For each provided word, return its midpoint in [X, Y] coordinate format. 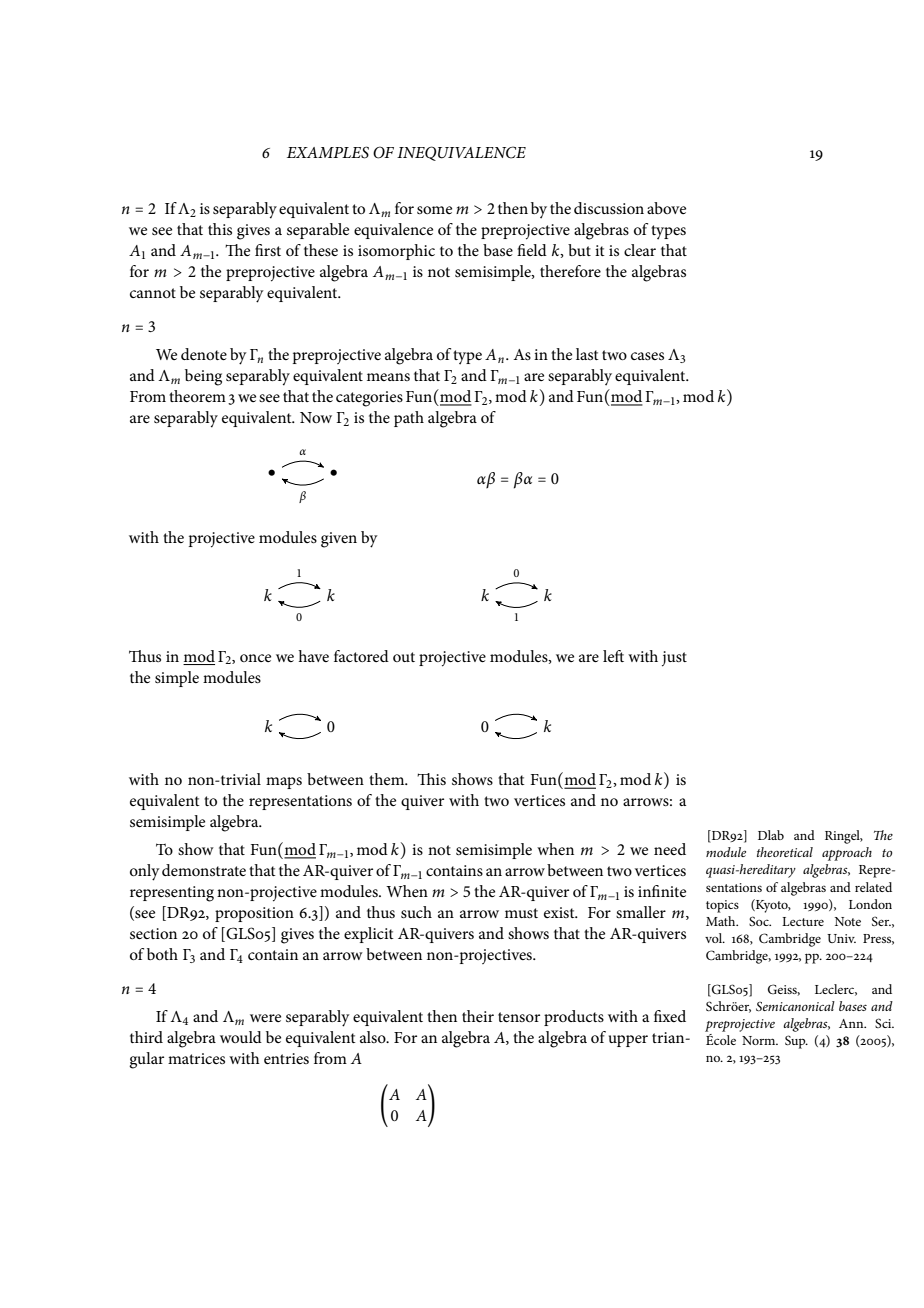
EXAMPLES [328, 152]
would [241, 1037]
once [255, 658]
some [434, 210]
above [666, 208]
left [613, 656]
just [674, 659]
